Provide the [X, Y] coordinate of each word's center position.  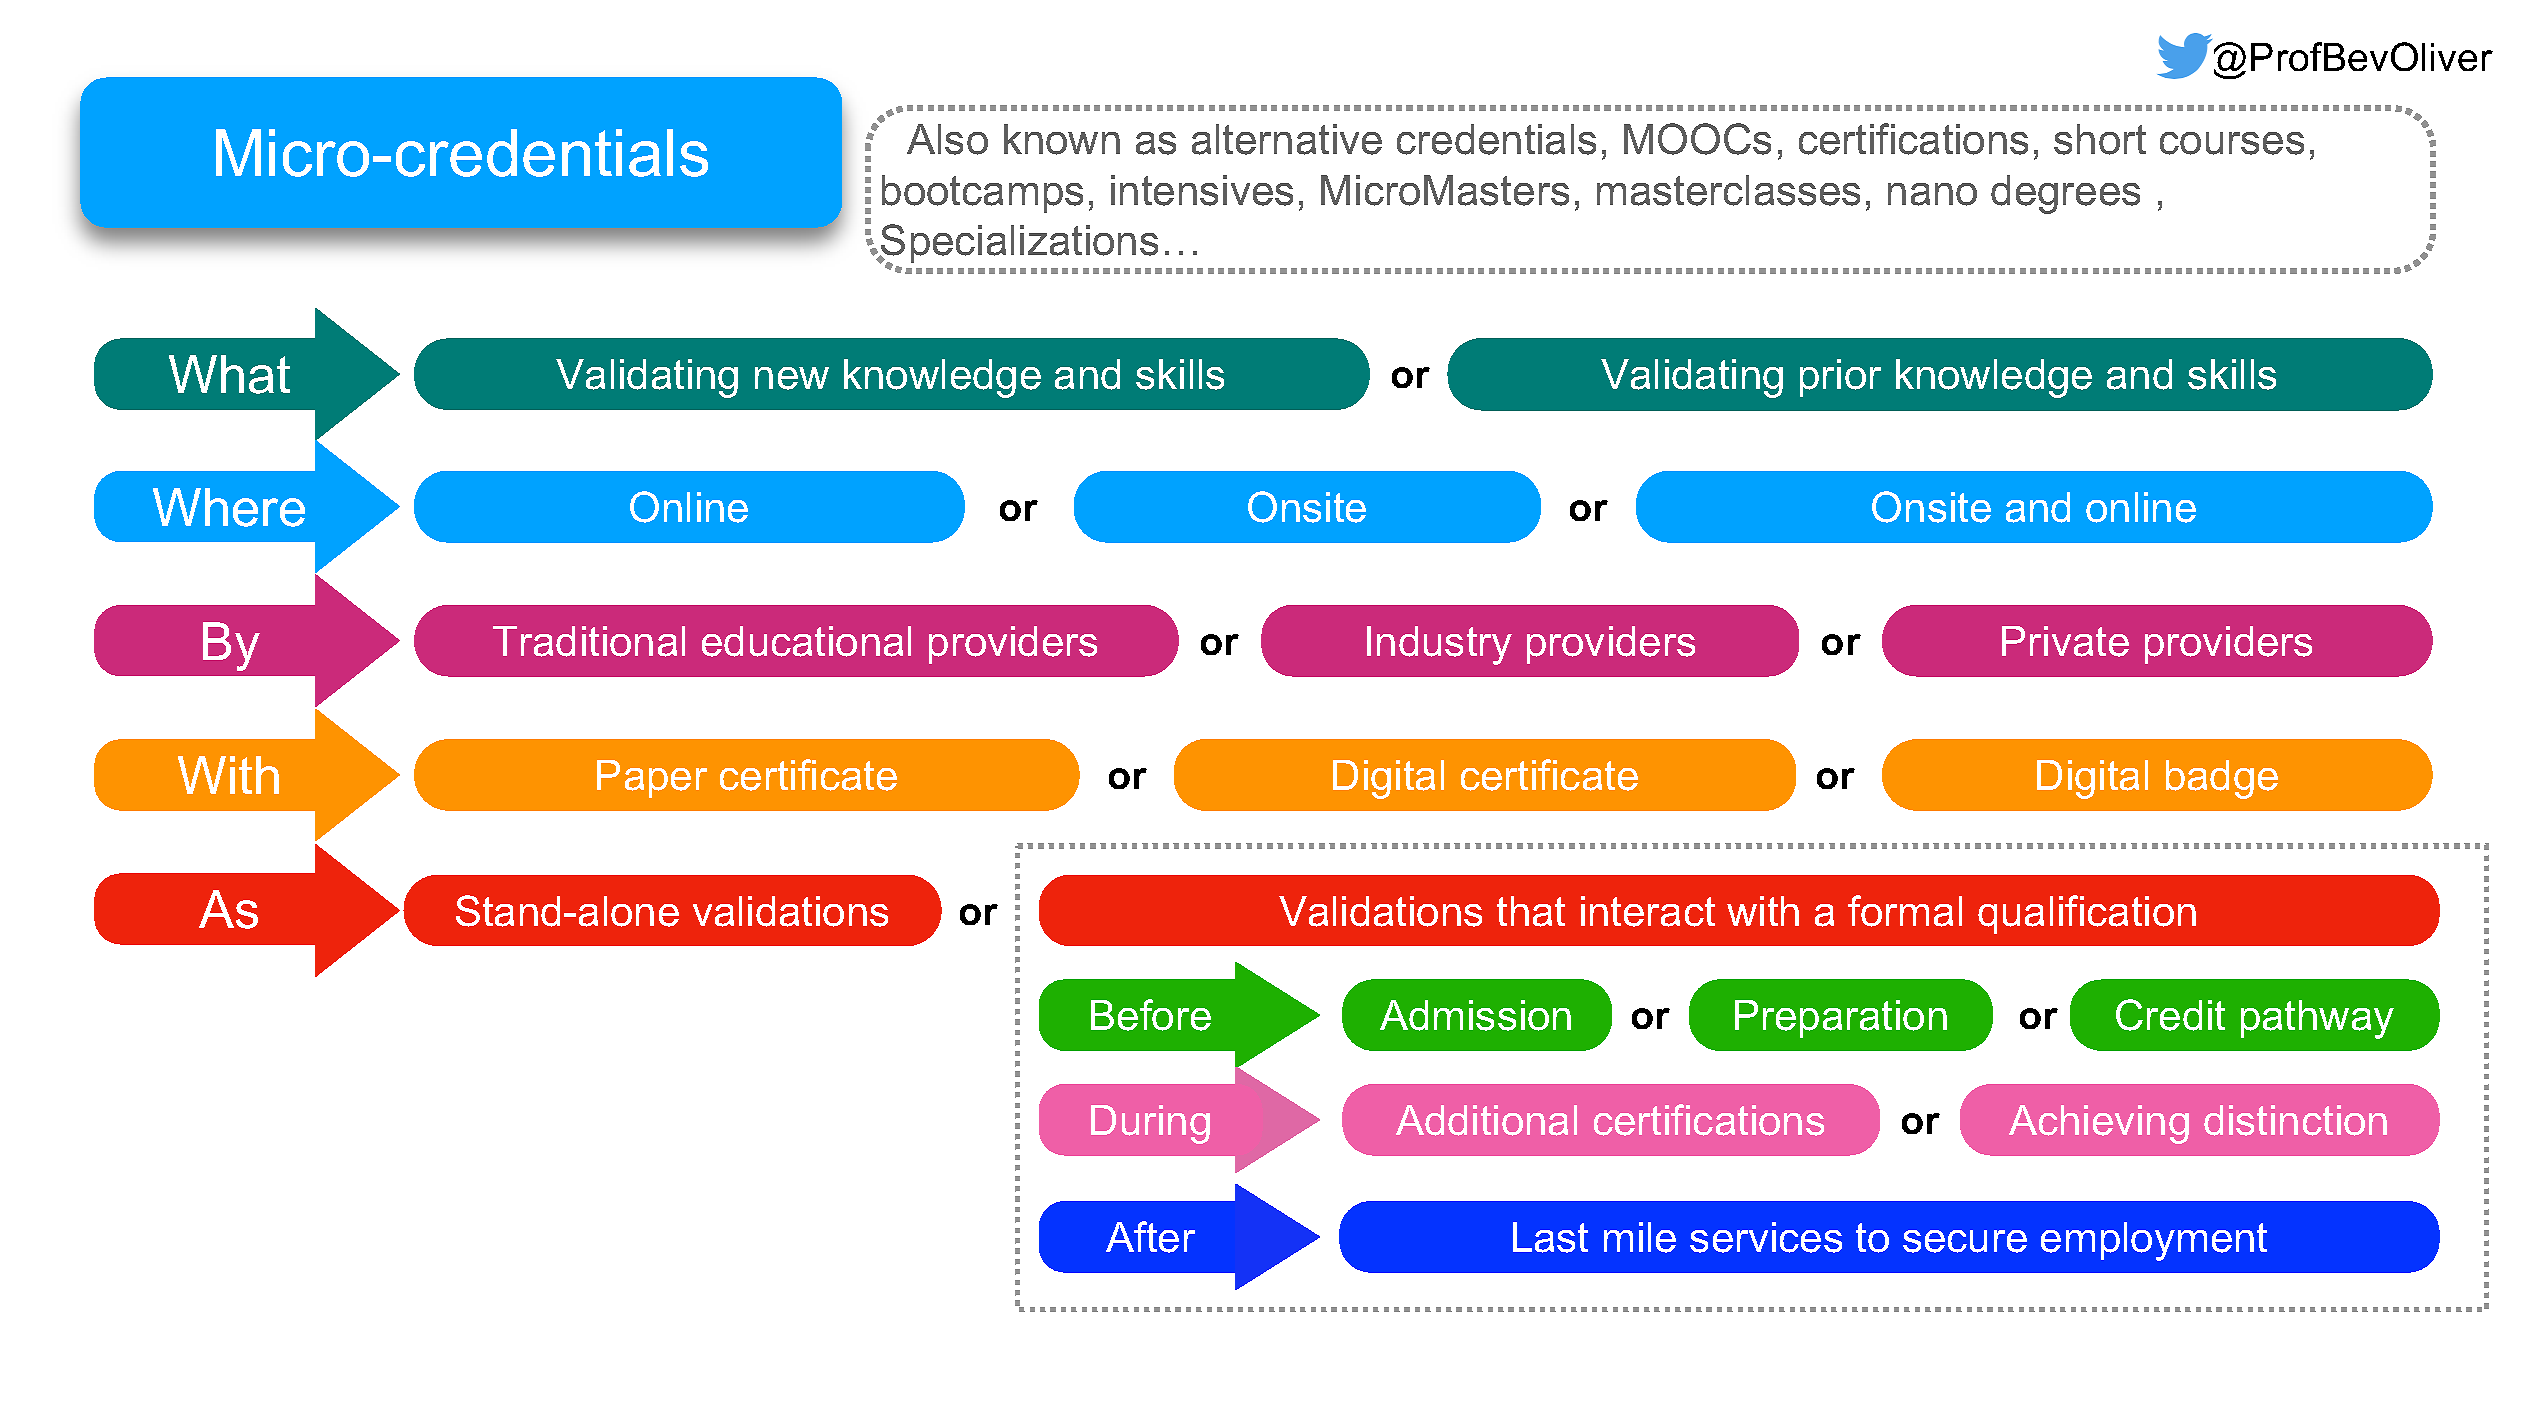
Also [947, 139]
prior [1840, 378]
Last [1550, 1237]
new [792, 378]
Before [1151, 1015]
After [1150, 1237]
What [229, 374]
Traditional [589, 641]
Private [2065, 641]
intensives [1202, 190]
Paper [652, 779]
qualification [2087, 914]
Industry [1439, 645]
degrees [2065, 194]
